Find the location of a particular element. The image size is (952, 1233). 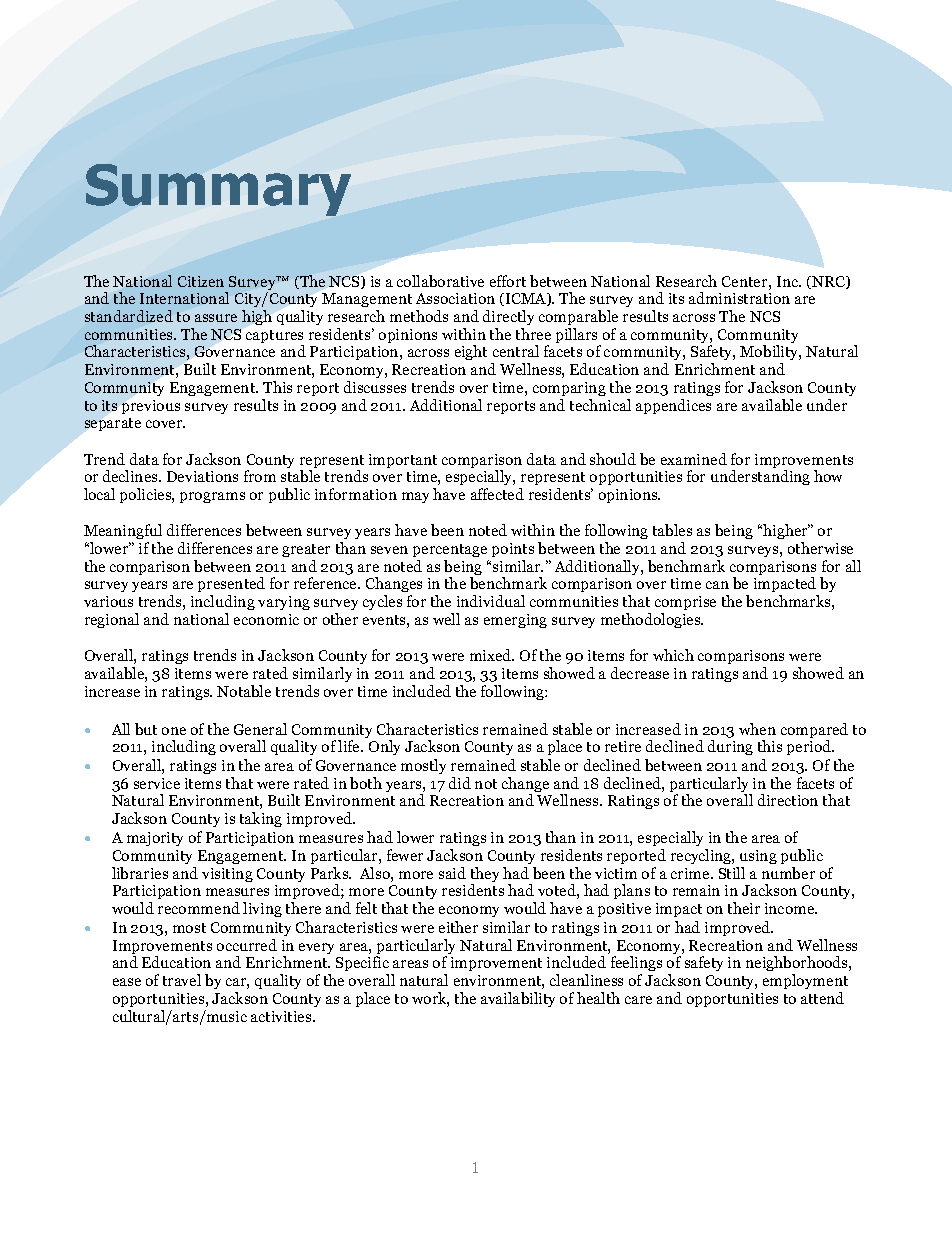

did is located at coordinates (460, 783).
